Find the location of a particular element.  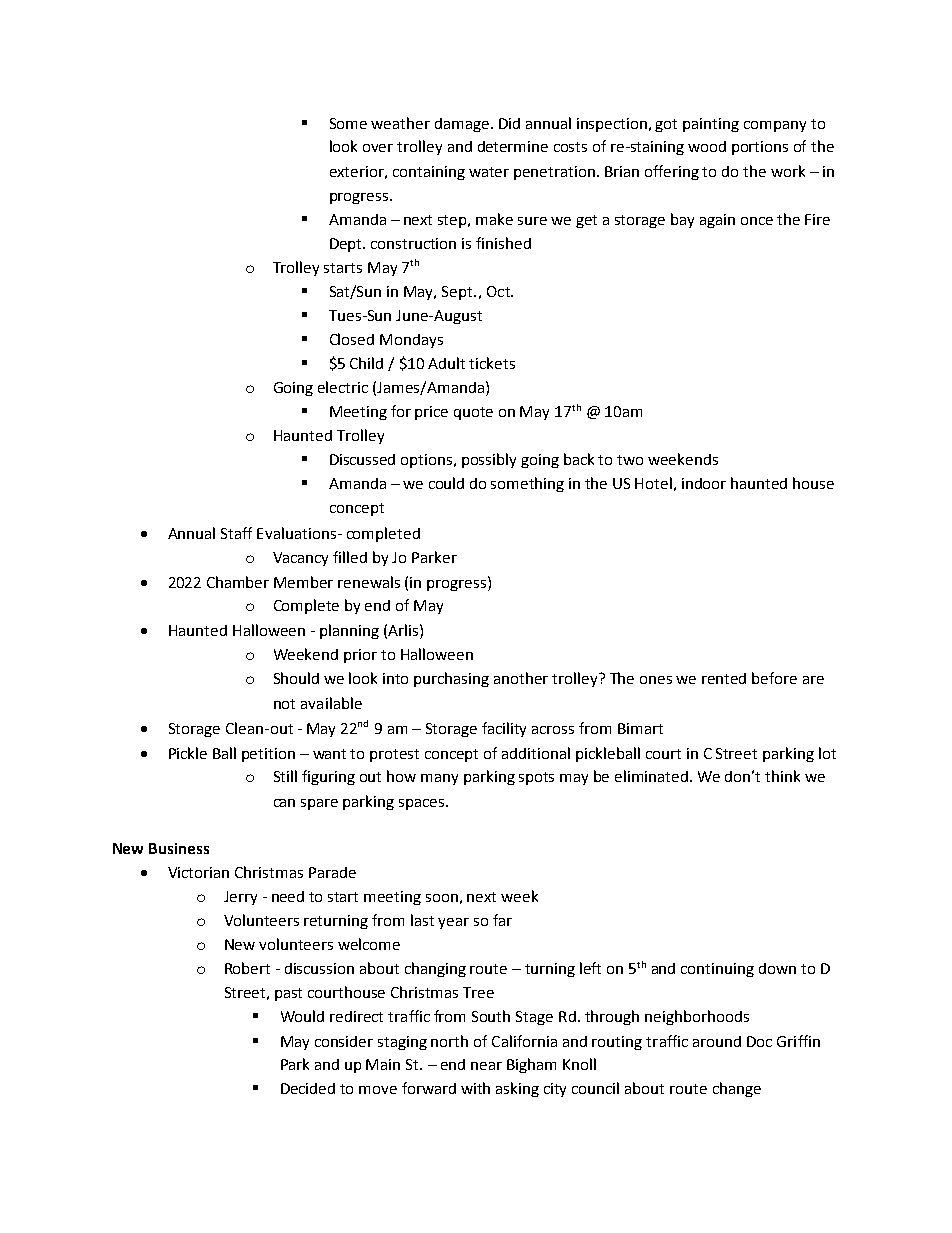

over is located at coordinates (378, 148).
